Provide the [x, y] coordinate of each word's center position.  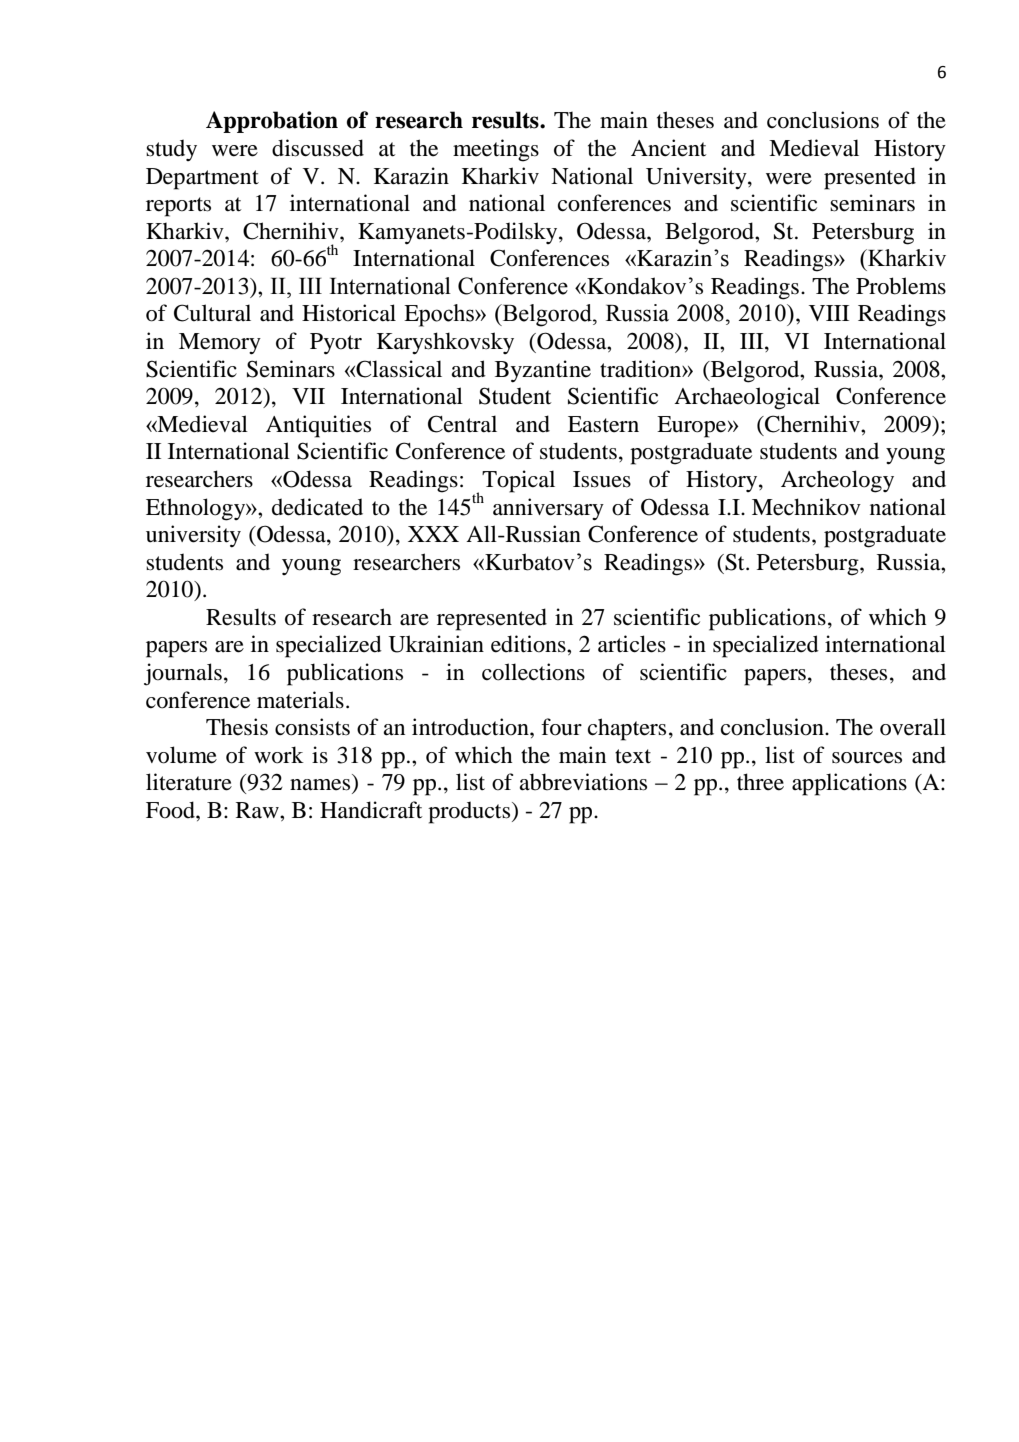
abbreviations [583, 782]
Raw [258, 810]
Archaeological [747, 398]
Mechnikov [806, 507]
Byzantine [543, 371]
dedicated [317, 507]
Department [202, 179]
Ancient [669, 148]
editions [529, 644]
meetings [496, 150]
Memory [220, 344]
